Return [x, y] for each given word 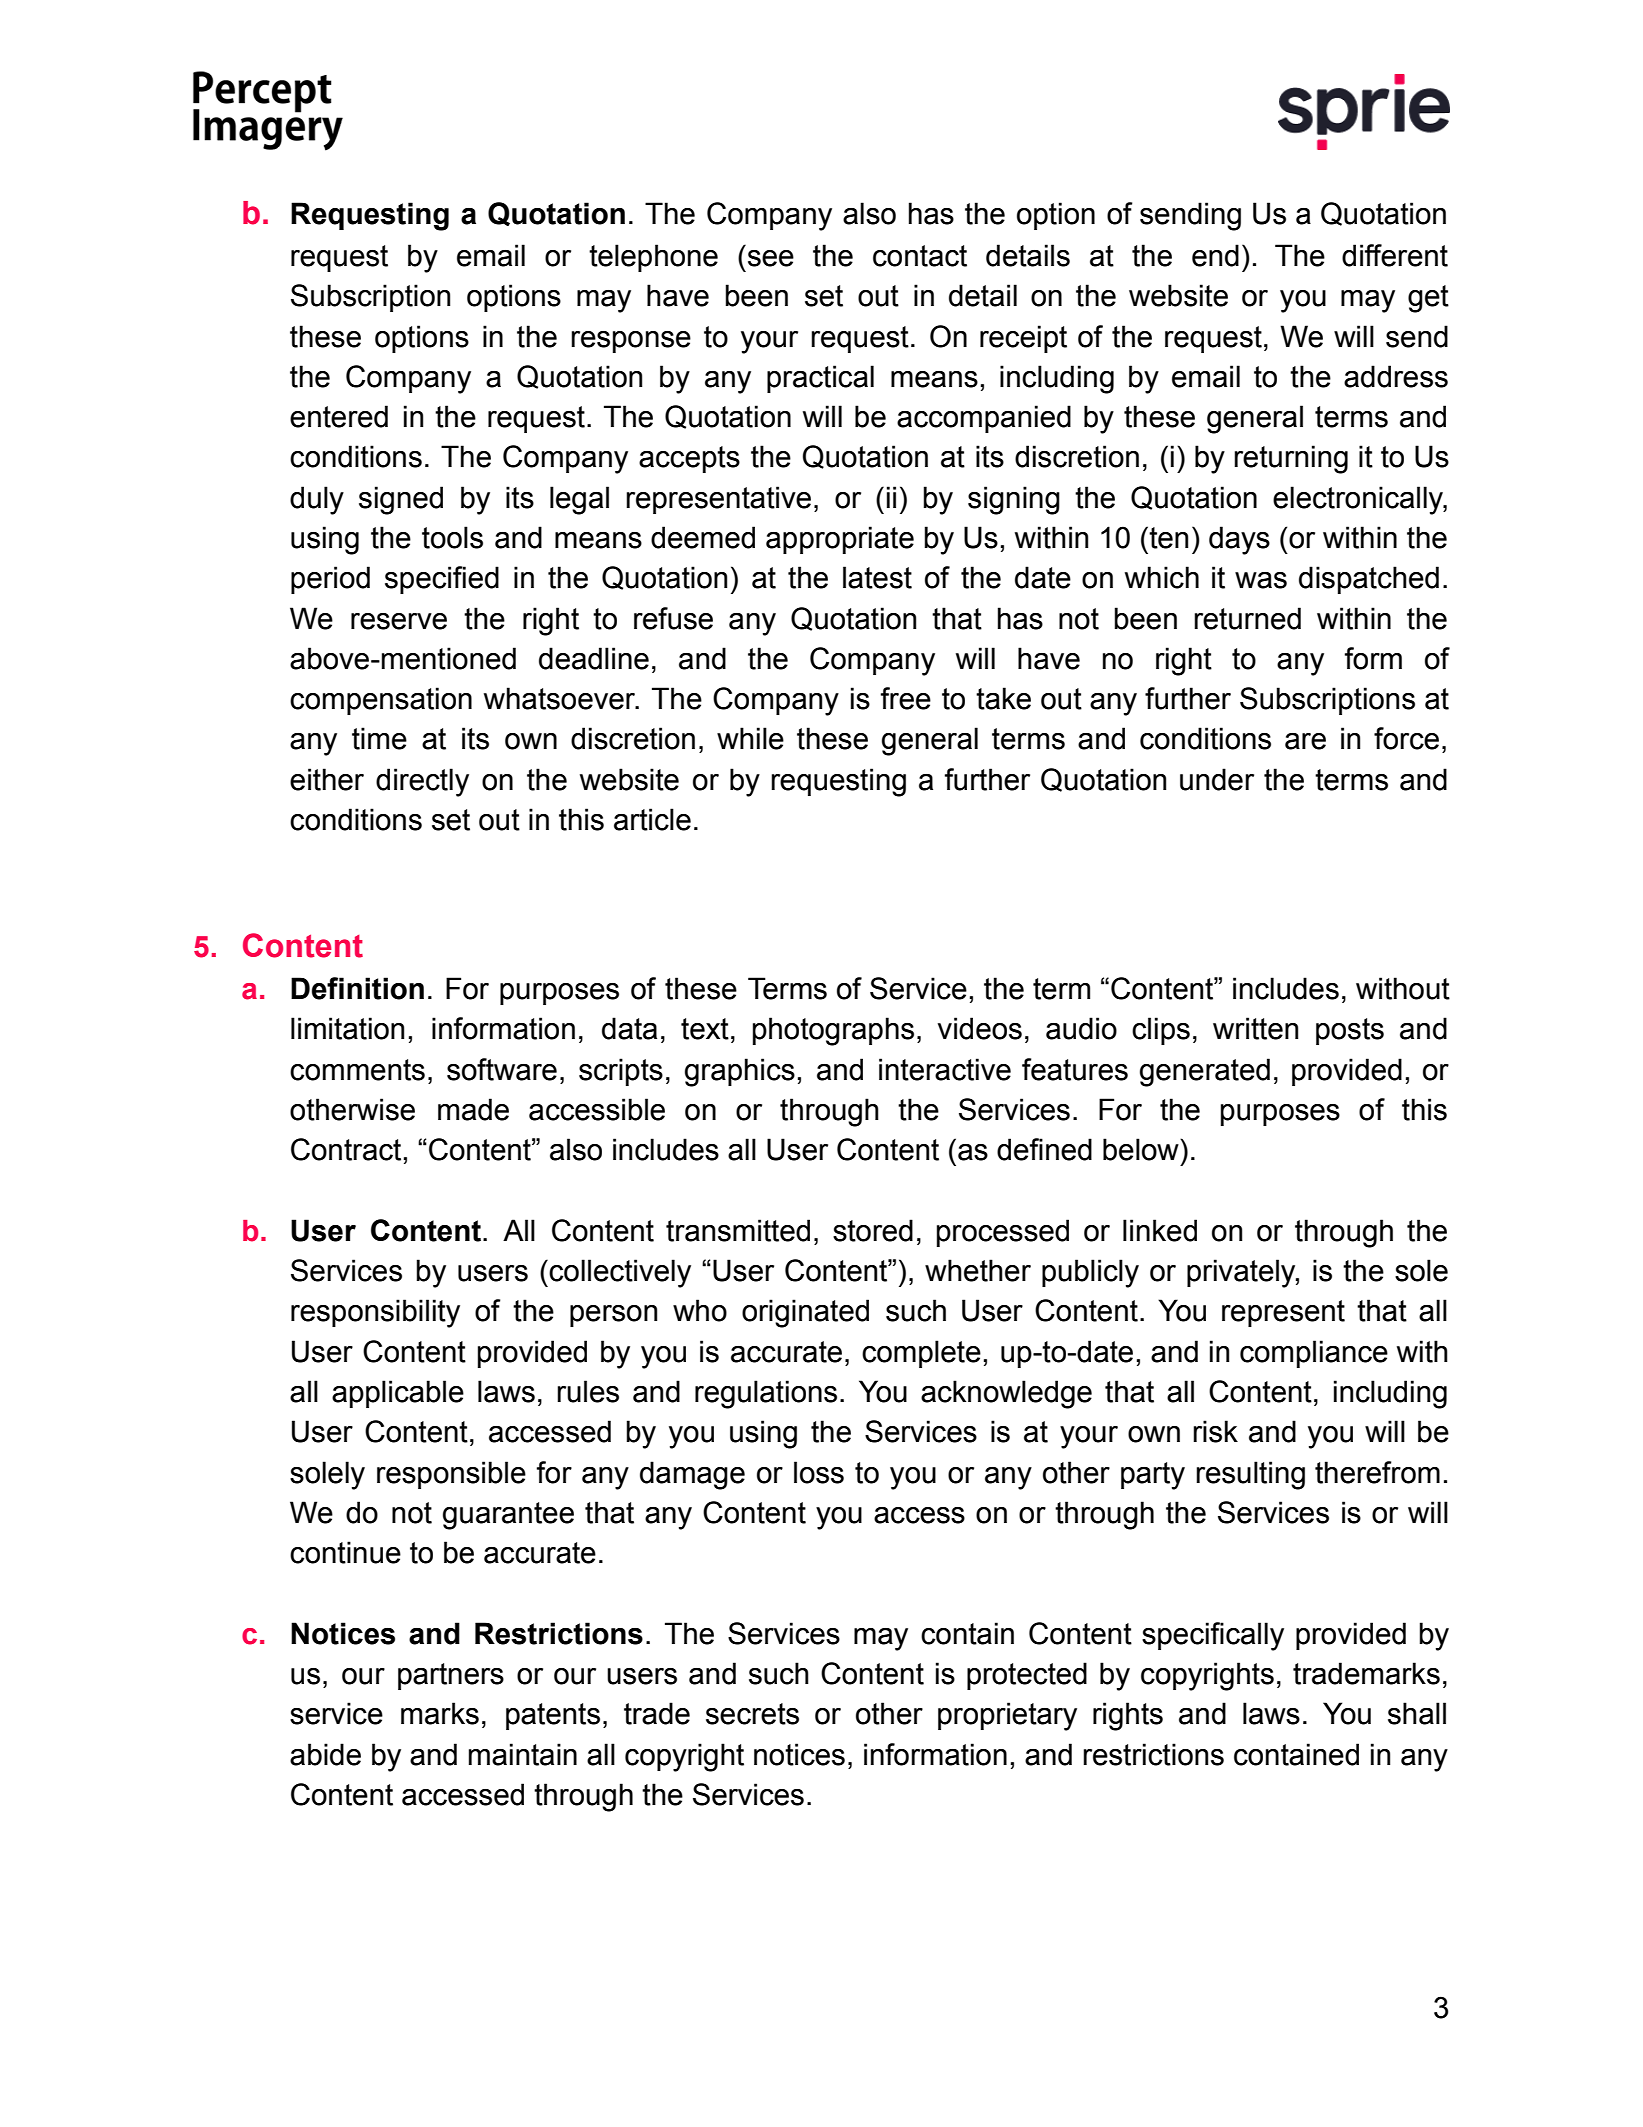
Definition [357, 988]
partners [451, 1676]
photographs [833, 1031]
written [1255, 1028]
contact [920, 256]
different [1395, 255]
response [631, 342]
